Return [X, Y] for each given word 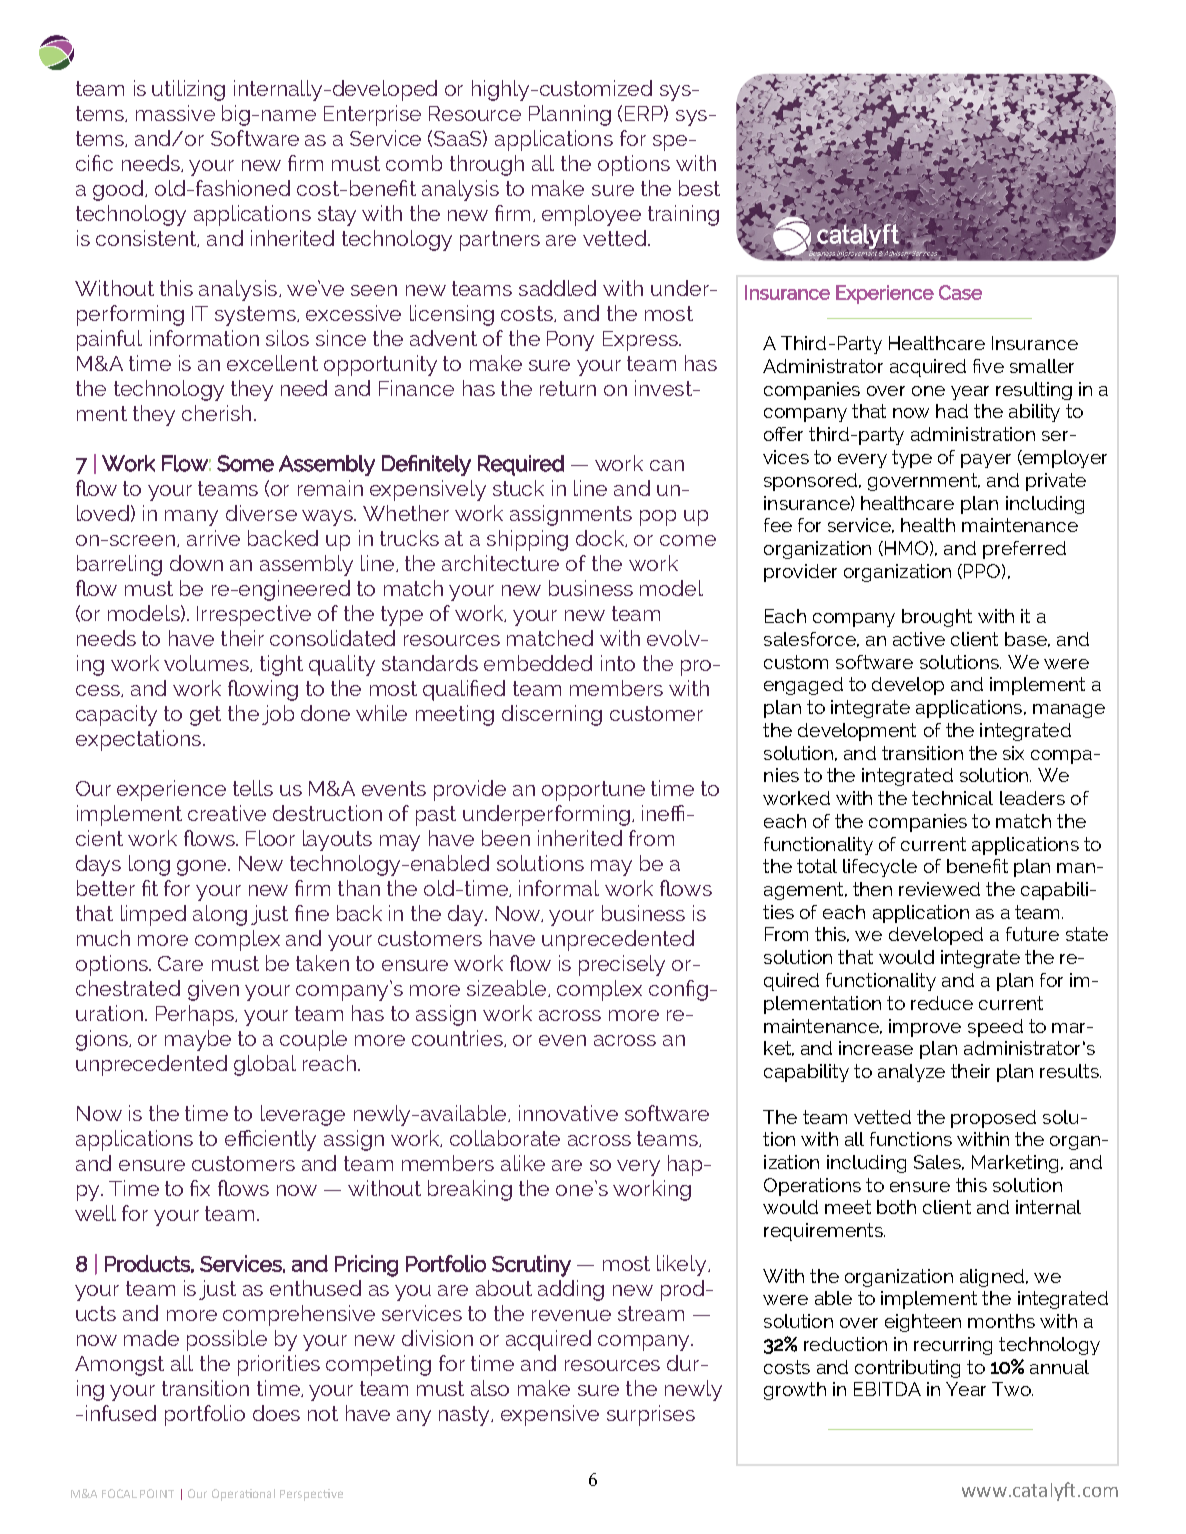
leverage [303, 1115]
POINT [157, 1493]
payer [986, 461]
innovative [568, 1113]
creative [227, 813]
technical [952, 798]
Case [960, 292]
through [487, 165]
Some [245, 463]
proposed [993, 1119]
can [667, 465]
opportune [593, 791]
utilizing [188, 90]
